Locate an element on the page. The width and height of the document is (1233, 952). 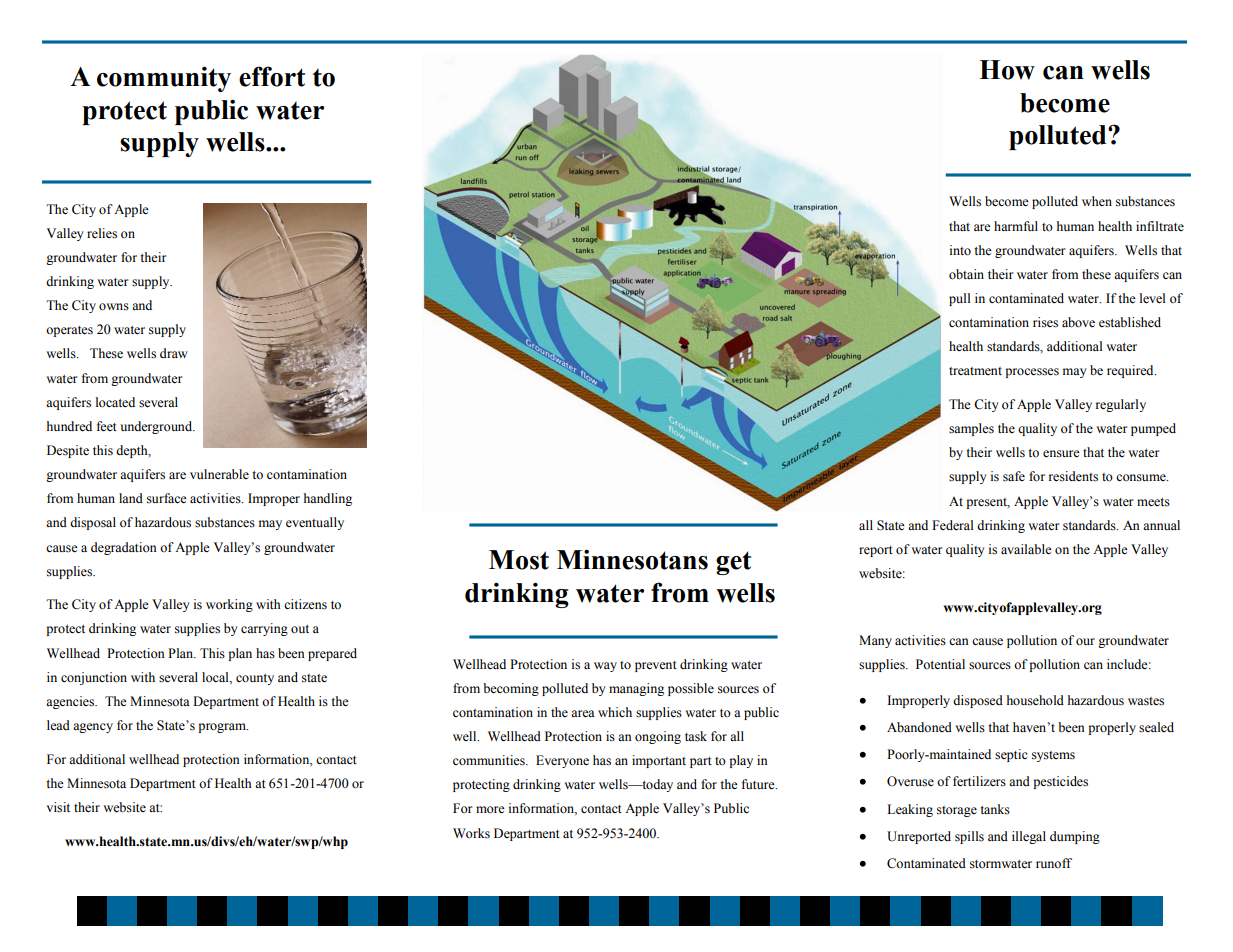
Works is located at coordinates (471, 833).
